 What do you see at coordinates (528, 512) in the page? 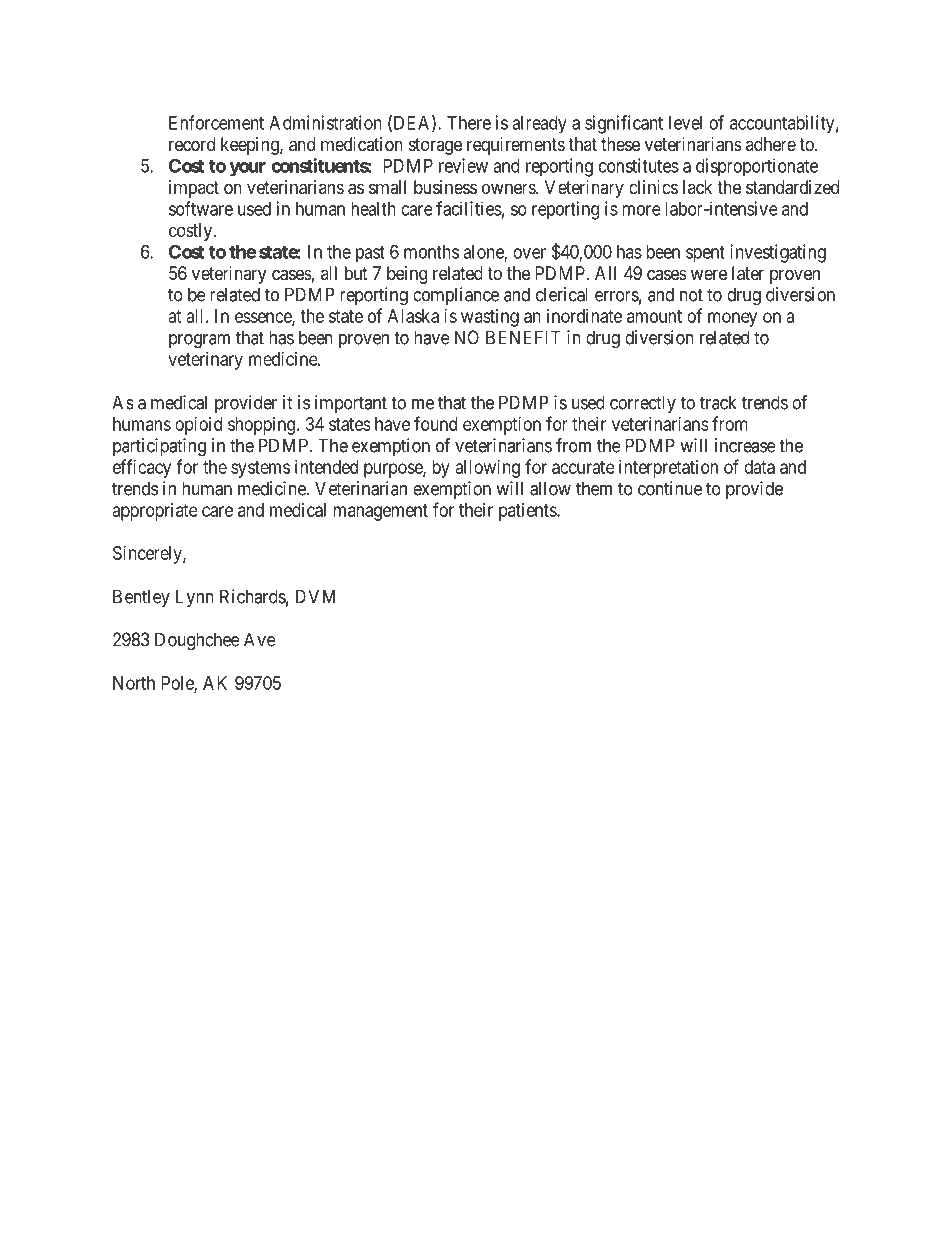
I see `patients` at bounding box center [528, 512].
